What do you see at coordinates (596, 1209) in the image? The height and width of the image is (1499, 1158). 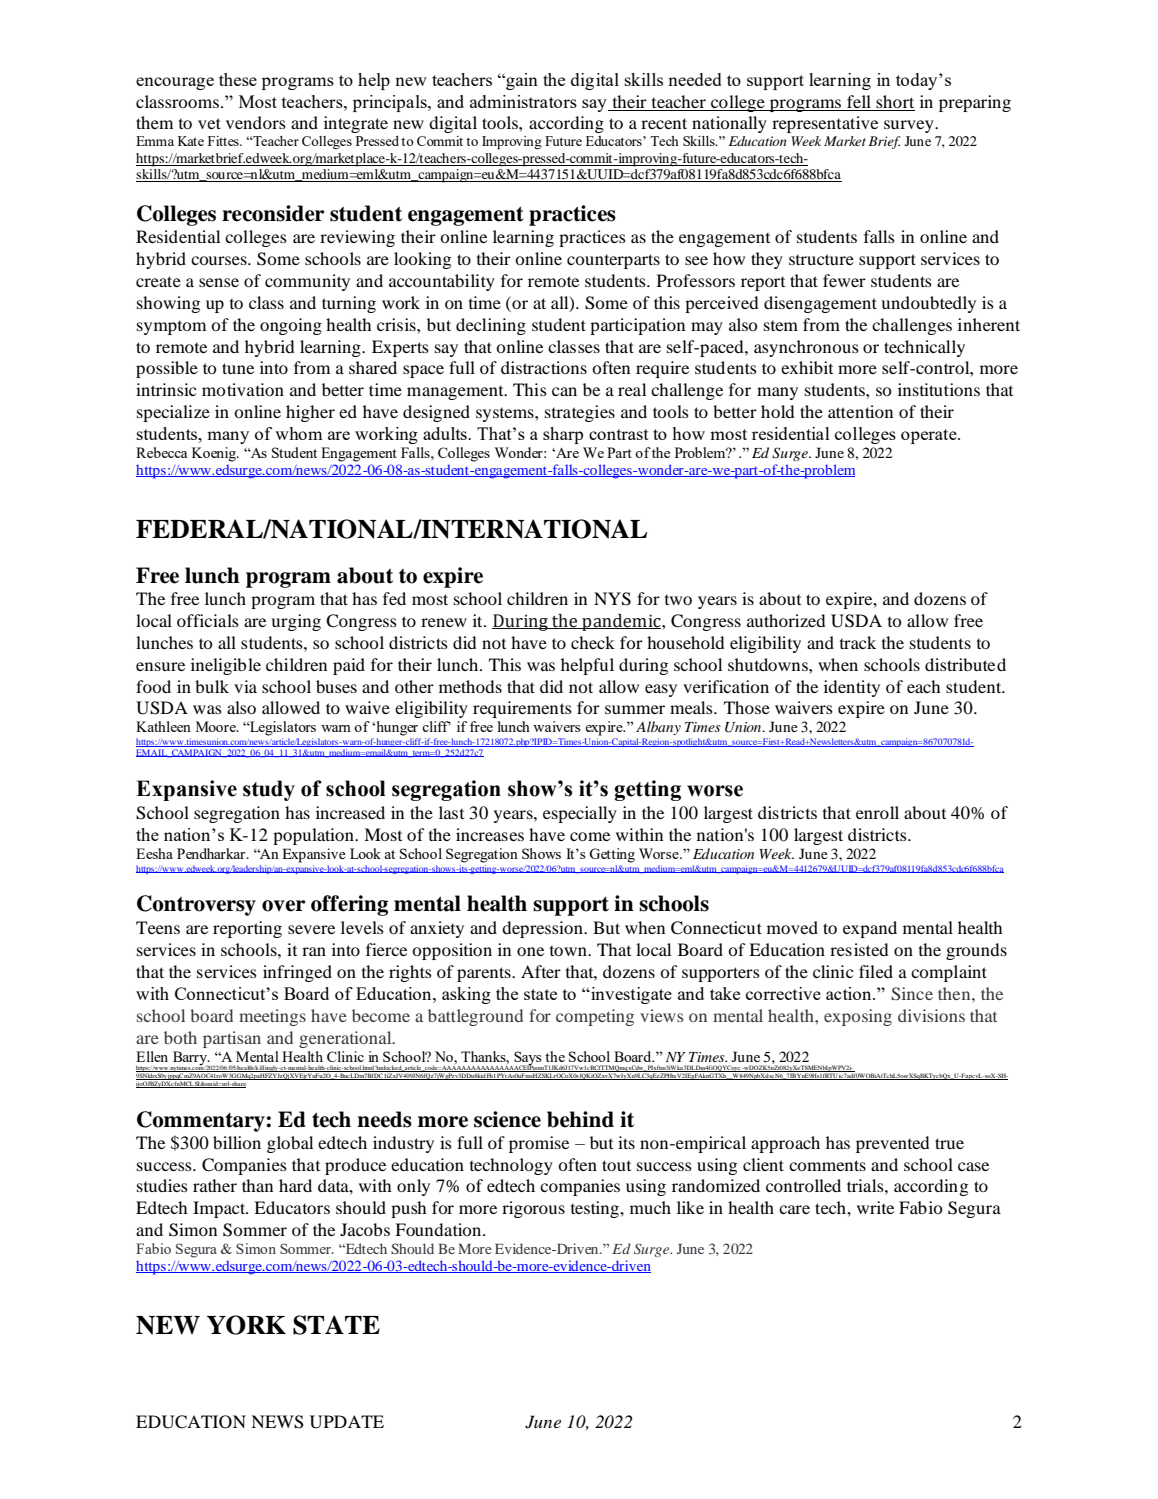 I see `testing` at bounding box center [596, 1209].
